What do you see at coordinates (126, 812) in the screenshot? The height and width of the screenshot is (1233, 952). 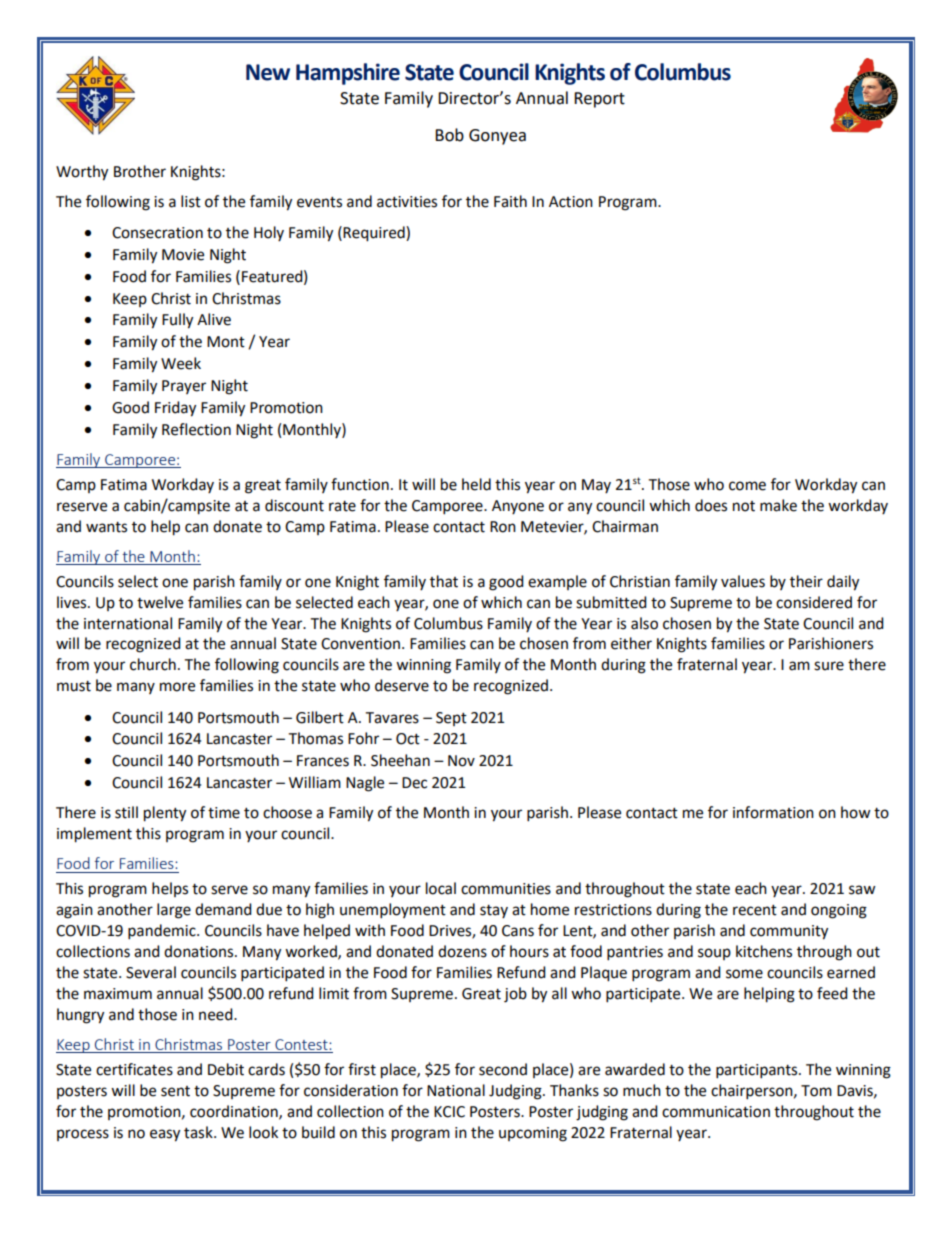 I see `still` at bounding box center [126, 812].
